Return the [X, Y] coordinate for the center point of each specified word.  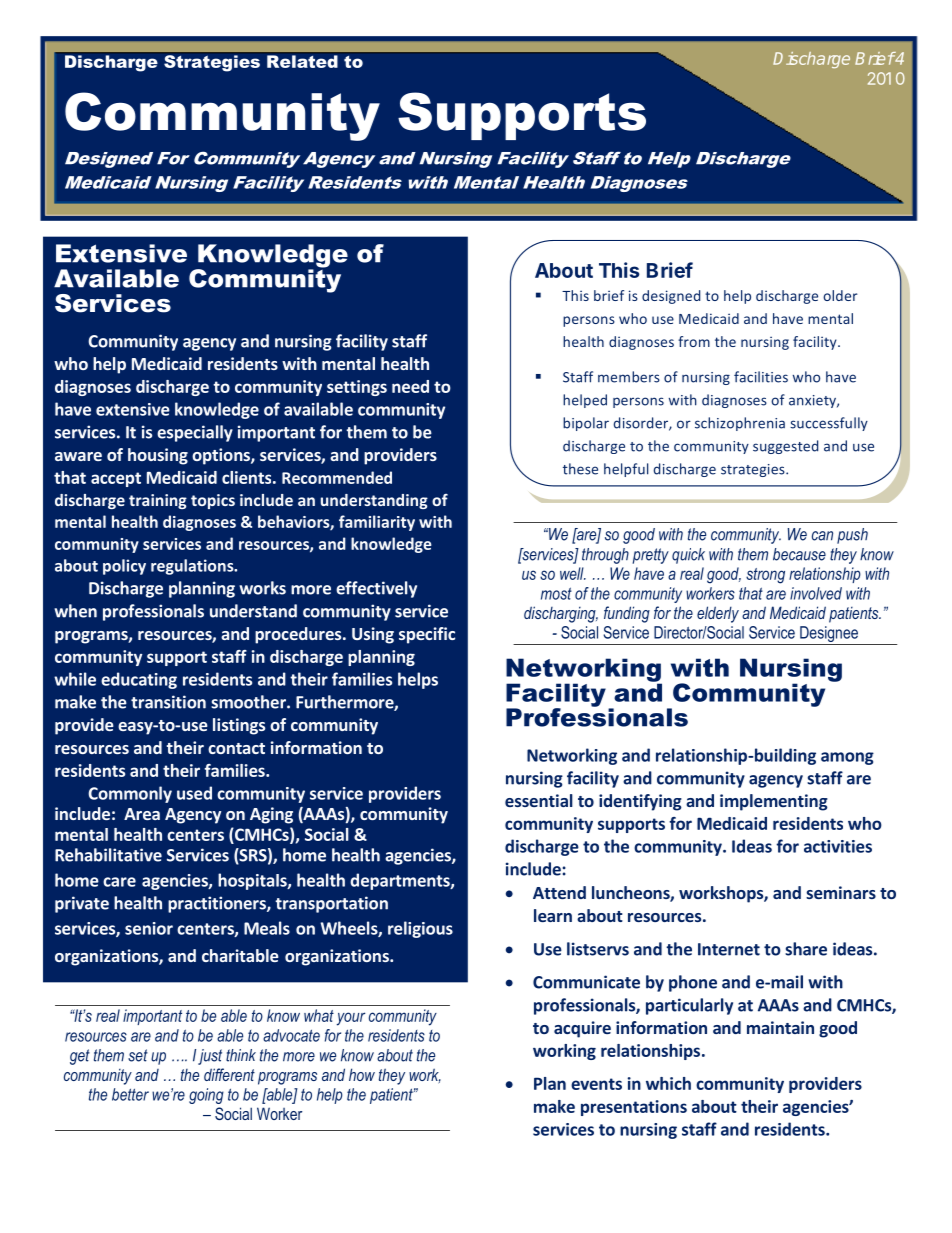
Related [302, 61]
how [362, 1074]
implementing [774, 802]
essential [539, 800]
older [840, 295]
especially [195, 433]
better [130, 1094]
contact [236, 748]
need [410, 386]
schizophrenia [740, 424]
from [694, 341]
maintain [780, 1027]
